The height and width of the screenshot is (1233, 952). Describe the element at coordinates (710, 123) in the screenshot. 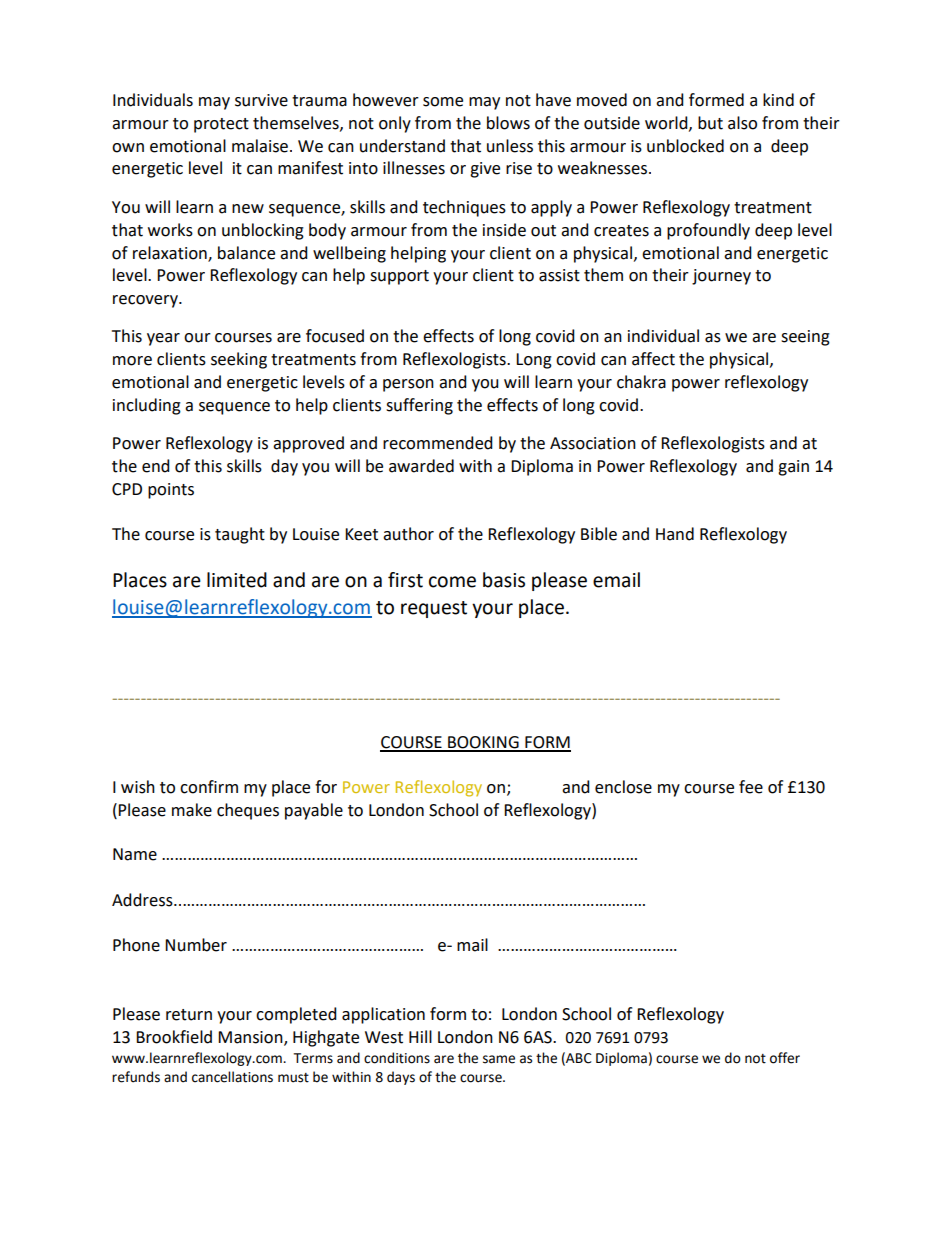

I see `but` at that location.
